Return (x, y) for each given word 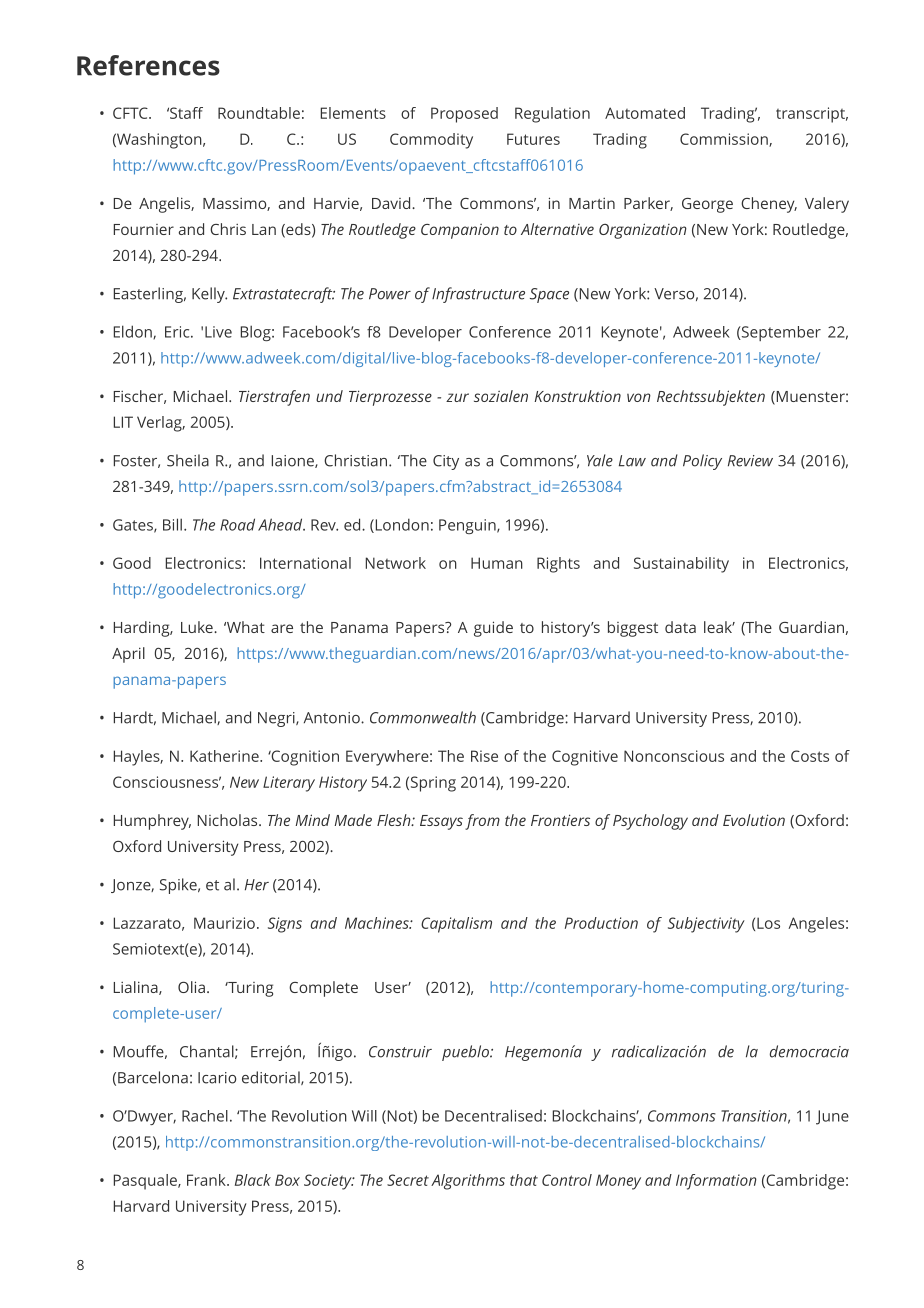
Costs (810, 756)
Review (750, 461)
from (482, 822)
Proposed (464, 115)
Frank (207, 1180)
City (446, 462)
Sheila (188, 460)
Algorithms (468, 1182)
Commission (725, 140)
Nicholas (229, 820)
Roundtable (259, 113)
